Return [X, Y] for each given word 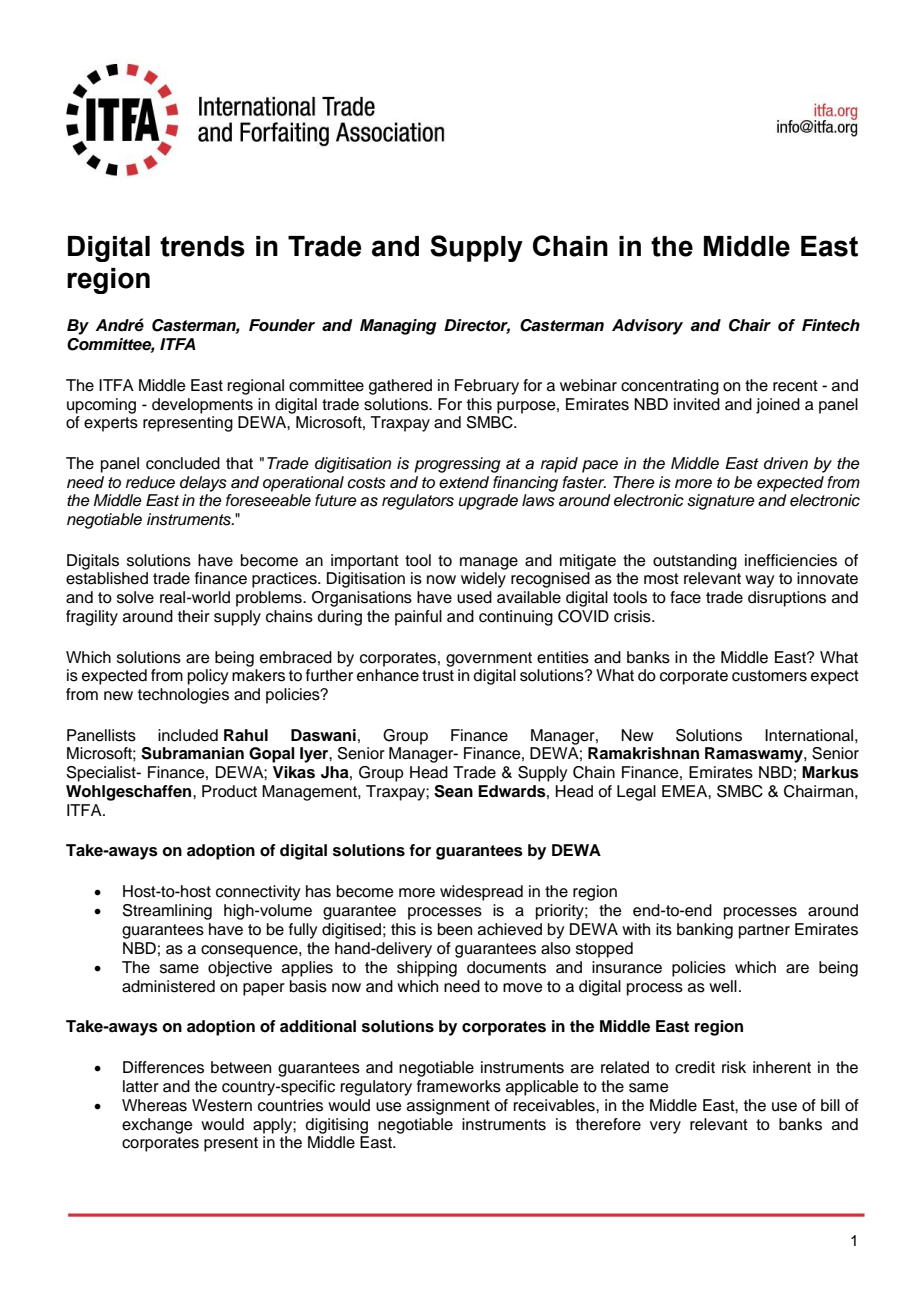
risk [734, 1067]
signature [721, 502]
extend [464, 482]
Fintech [831, 325]
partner [764, 931]
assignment [448, 1107]
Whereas [154, 1105]
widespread [481, 893]
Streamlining [167, 912]
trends [202, 246]
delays [203, 484]
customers [769, 676]
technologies [183, 696]
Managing [398, 327]
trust [438, 676]
